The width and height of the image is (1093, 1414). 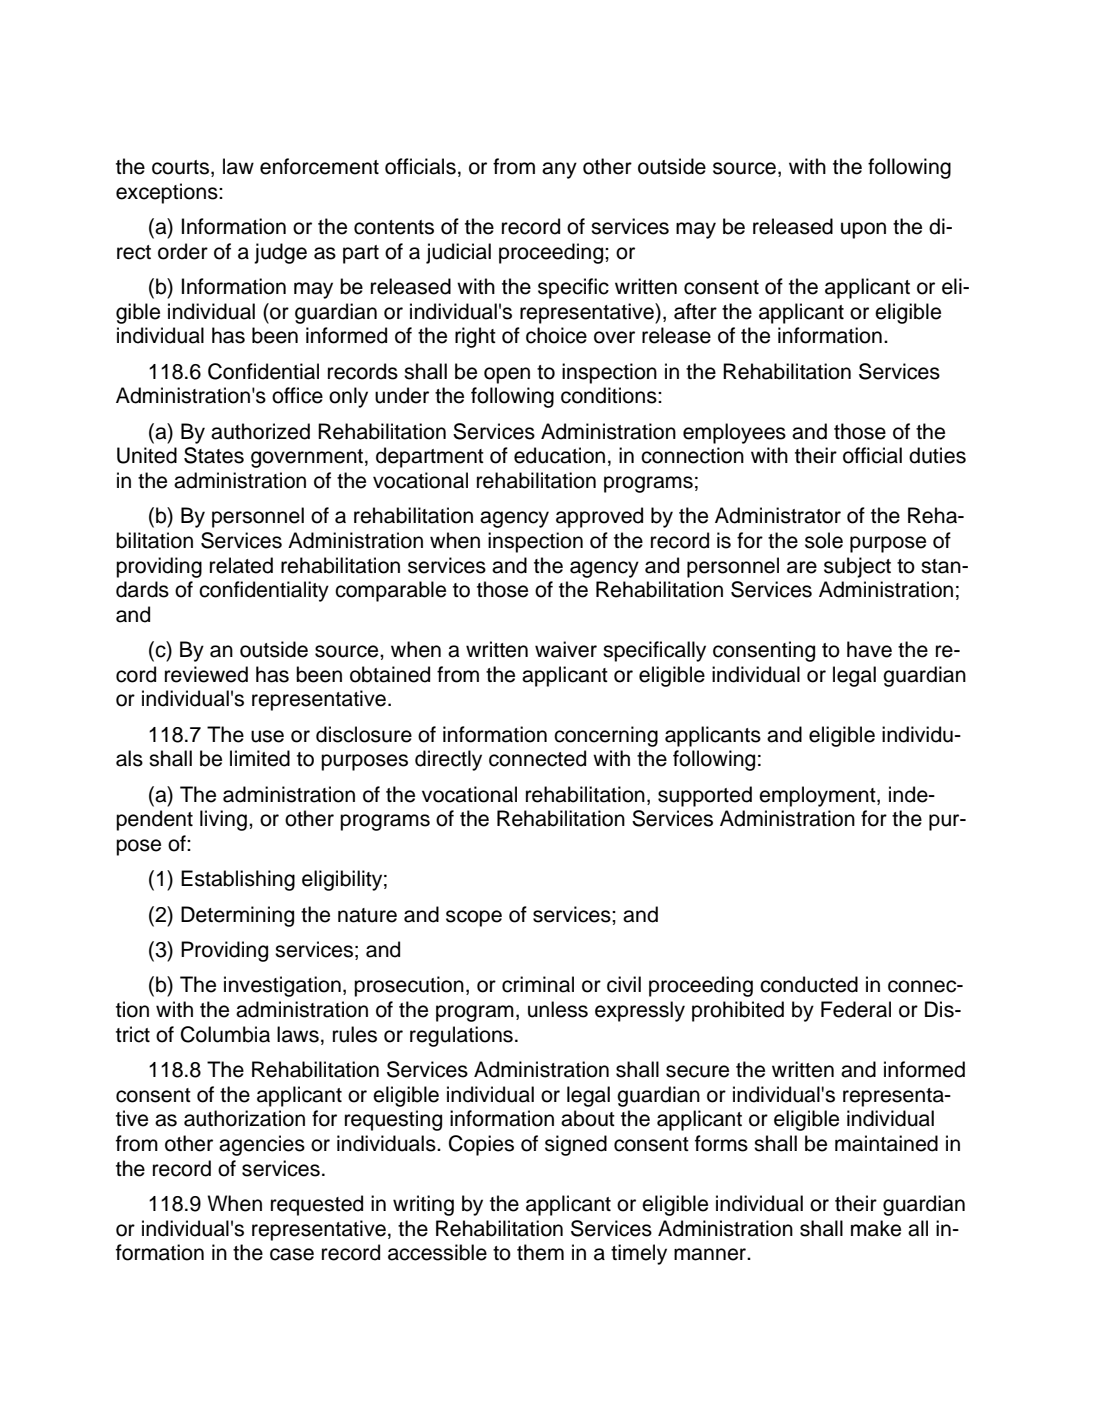 What do you see at coordinates (180, 167) in the image?
I see `courts` at bounding box center [180, 167].
